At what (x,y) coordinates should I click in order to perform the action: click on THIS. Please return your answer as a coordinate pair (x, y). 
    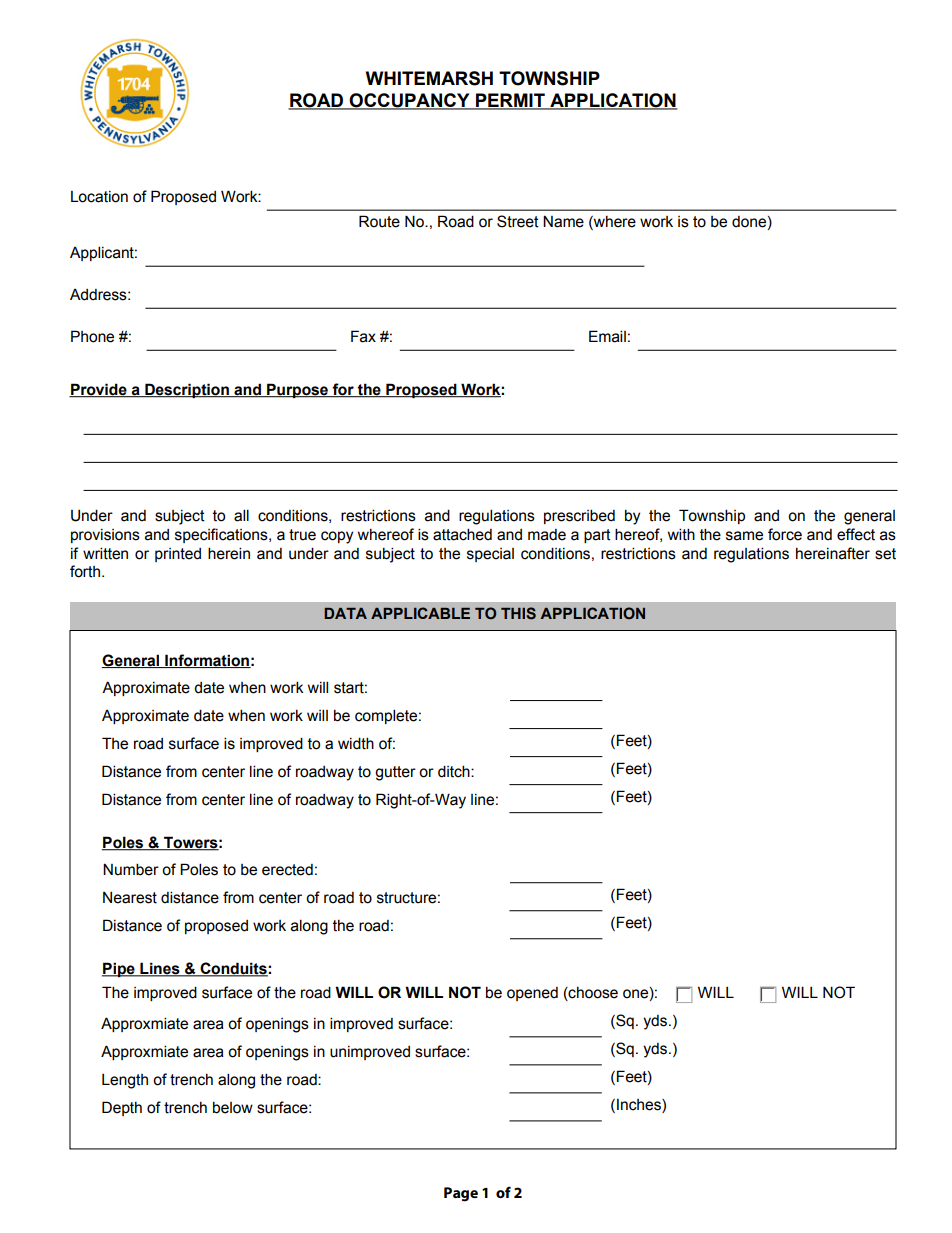
    Looking at the image, I should click on (518, 613).
